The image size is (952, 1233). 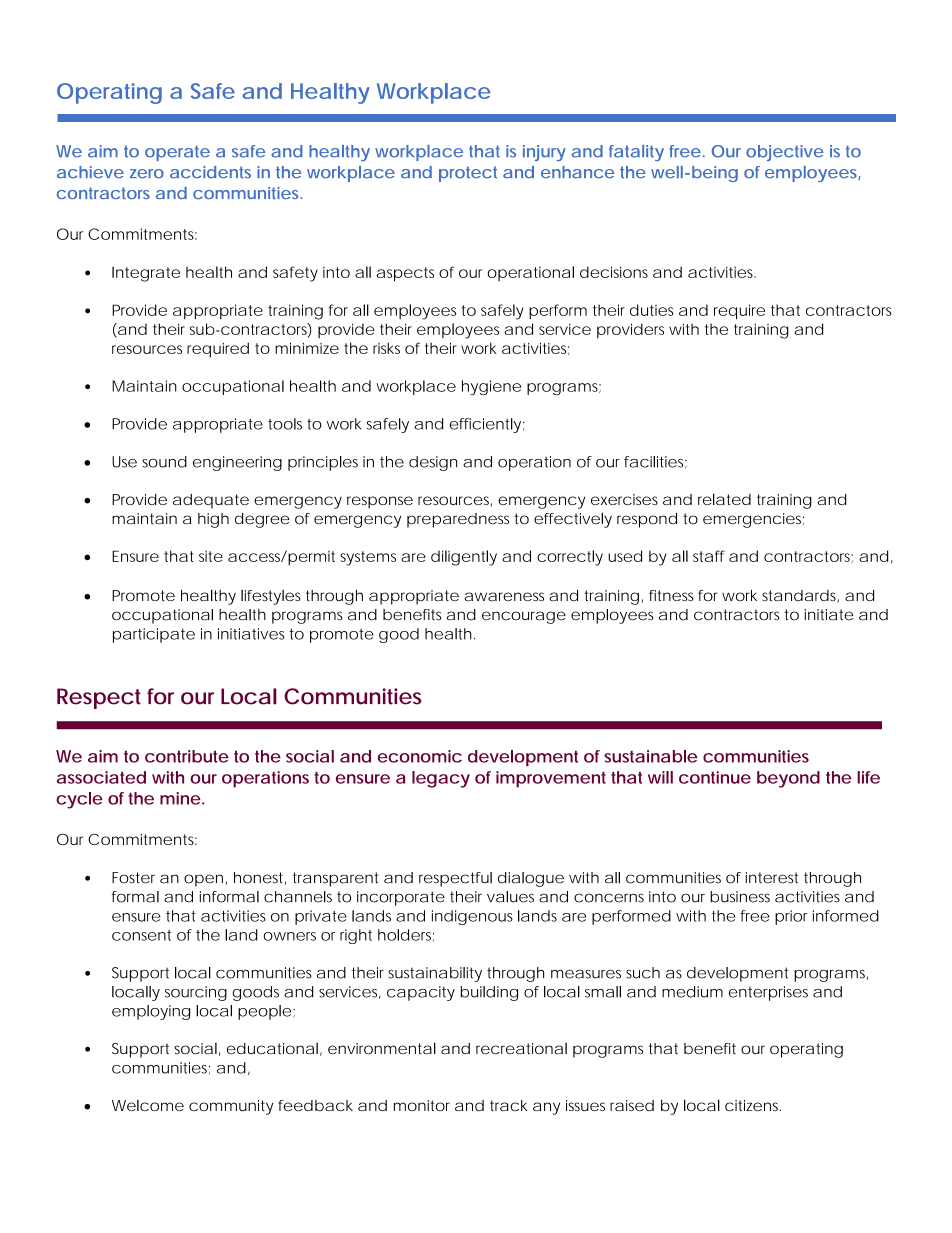 What do you see at coordinates (524, 617) in the screenshot?
I see `encourage` at bounding box center [524, 617].
